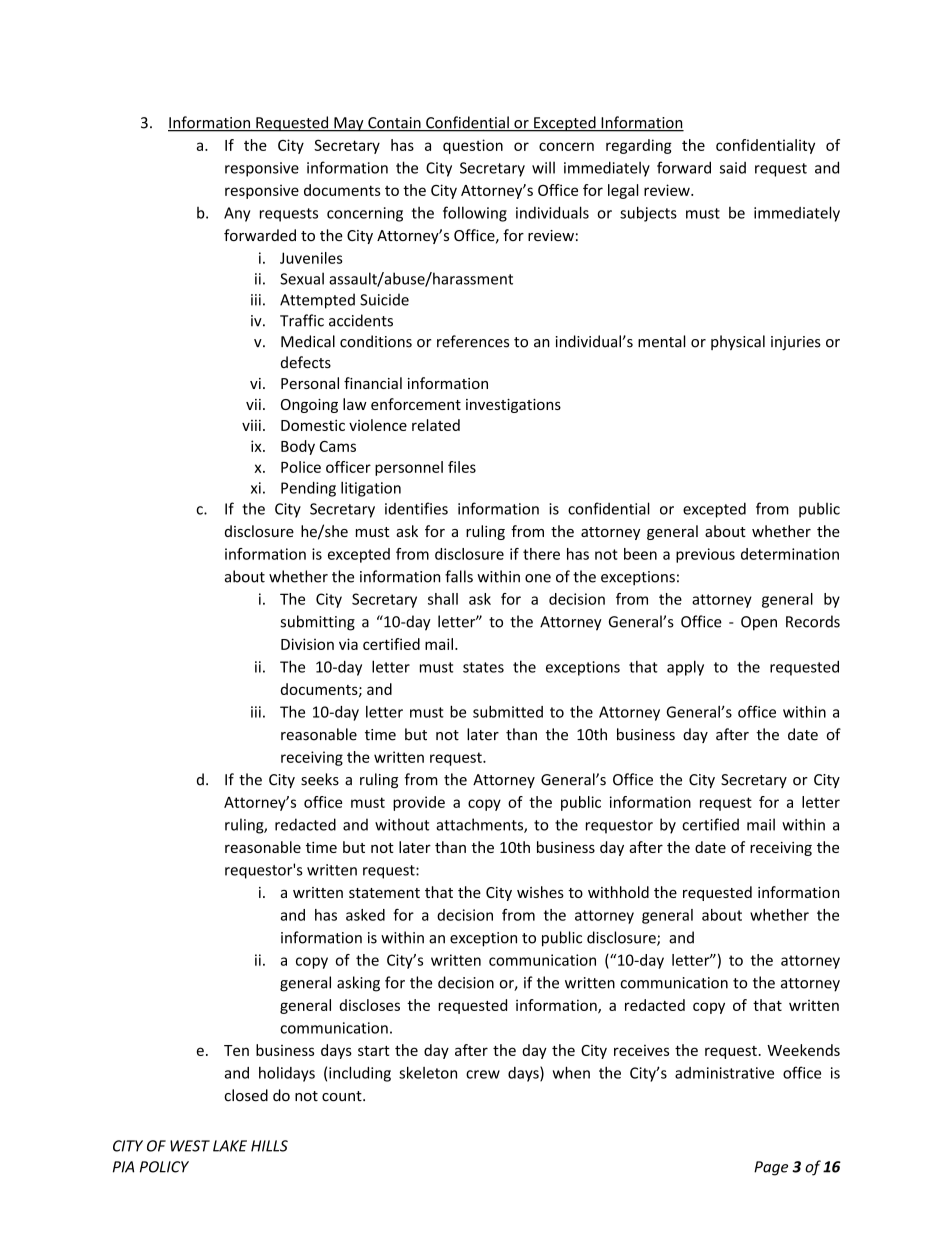 This screenshot has width=952, height=1233. Describe the element at coordinates (190, 1146) in the screenshot. I see `WEST` at that location.
